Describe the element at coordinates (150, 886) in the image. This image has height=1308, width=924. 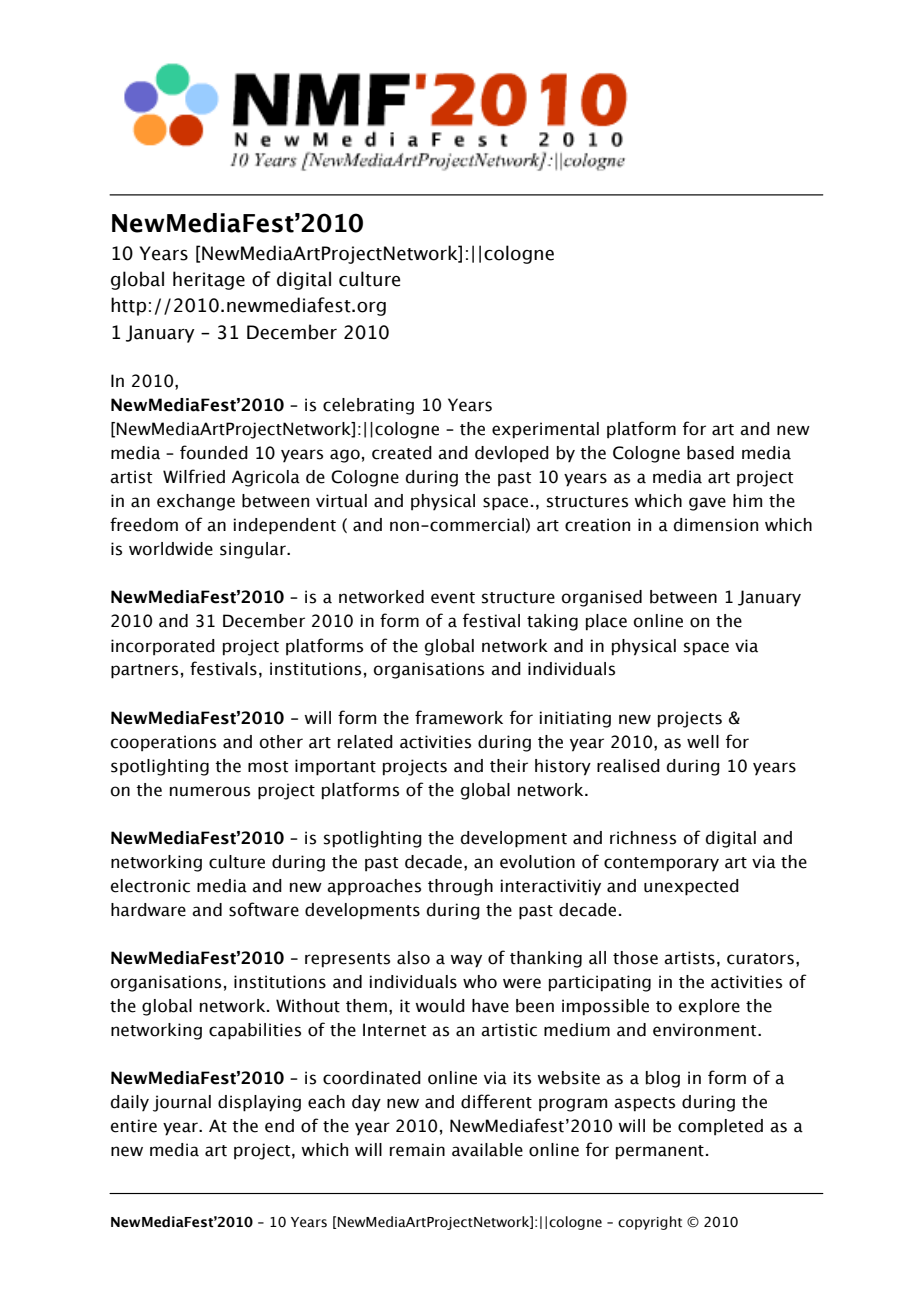
I see `electronic` at that location.
